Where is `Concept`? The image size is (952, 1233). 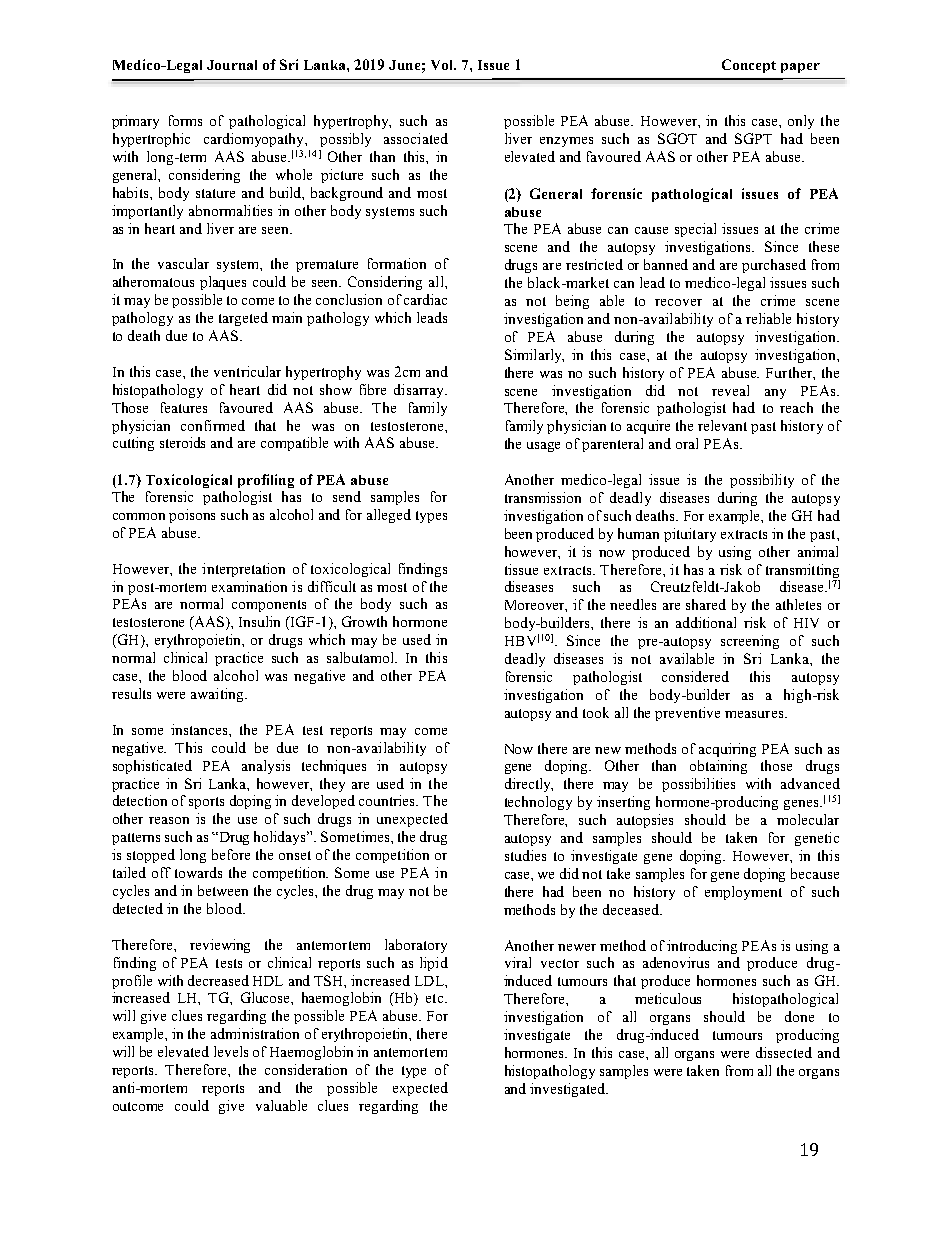
Concept is located at coordinates (749, 66).
